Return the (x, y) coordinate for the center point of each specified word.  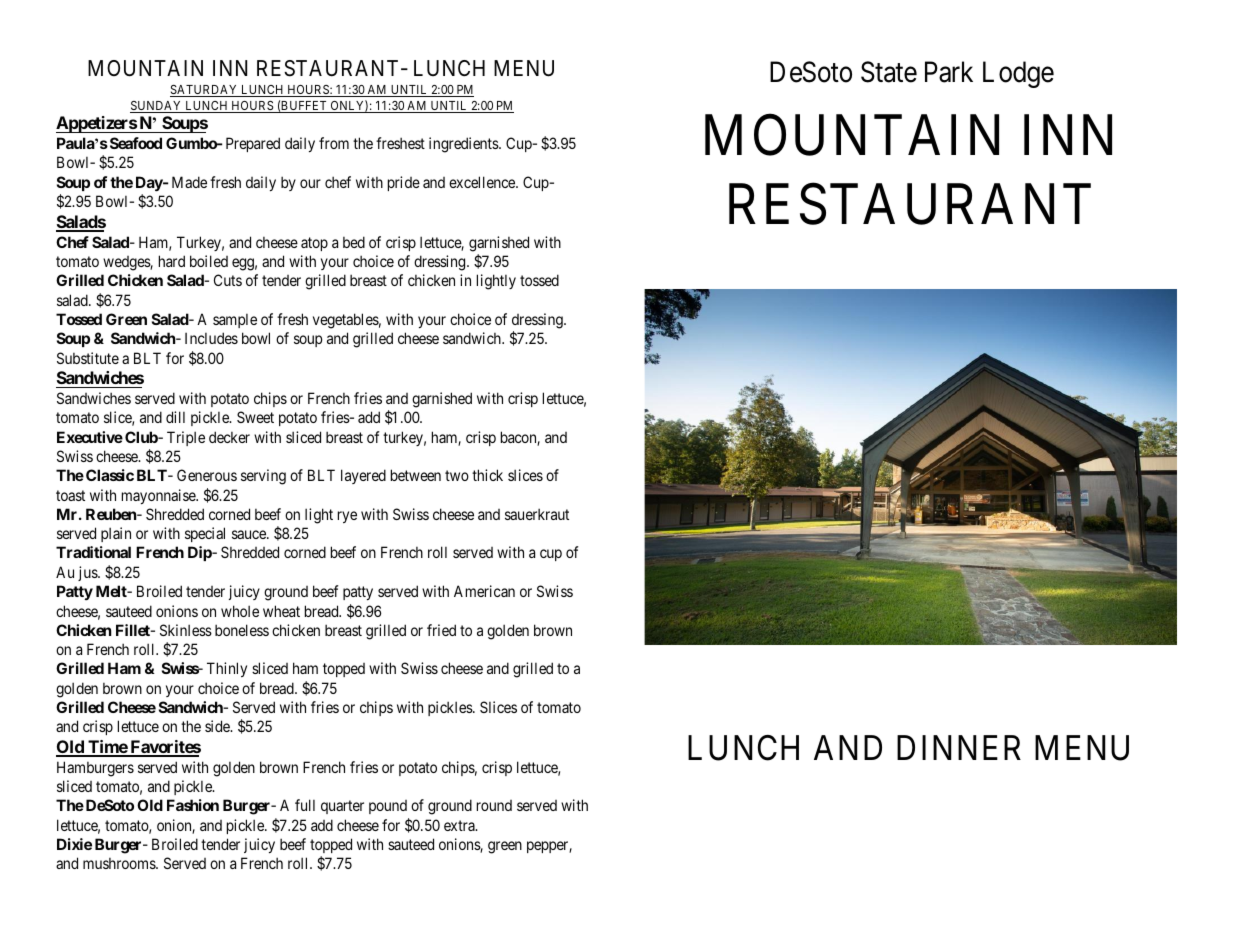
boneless (242, 630)
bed (354, 242)
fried (441, 630)
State (889, 72)
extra (460, 825)
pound (388, 807)
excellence (483, 182)
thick (487, 475)
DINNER (959, 747)
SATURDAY (205, 91)
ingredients (464, 145)
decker (229, 437)
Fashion (193, 805)
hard (172, 261)
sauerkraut (537, 514)
